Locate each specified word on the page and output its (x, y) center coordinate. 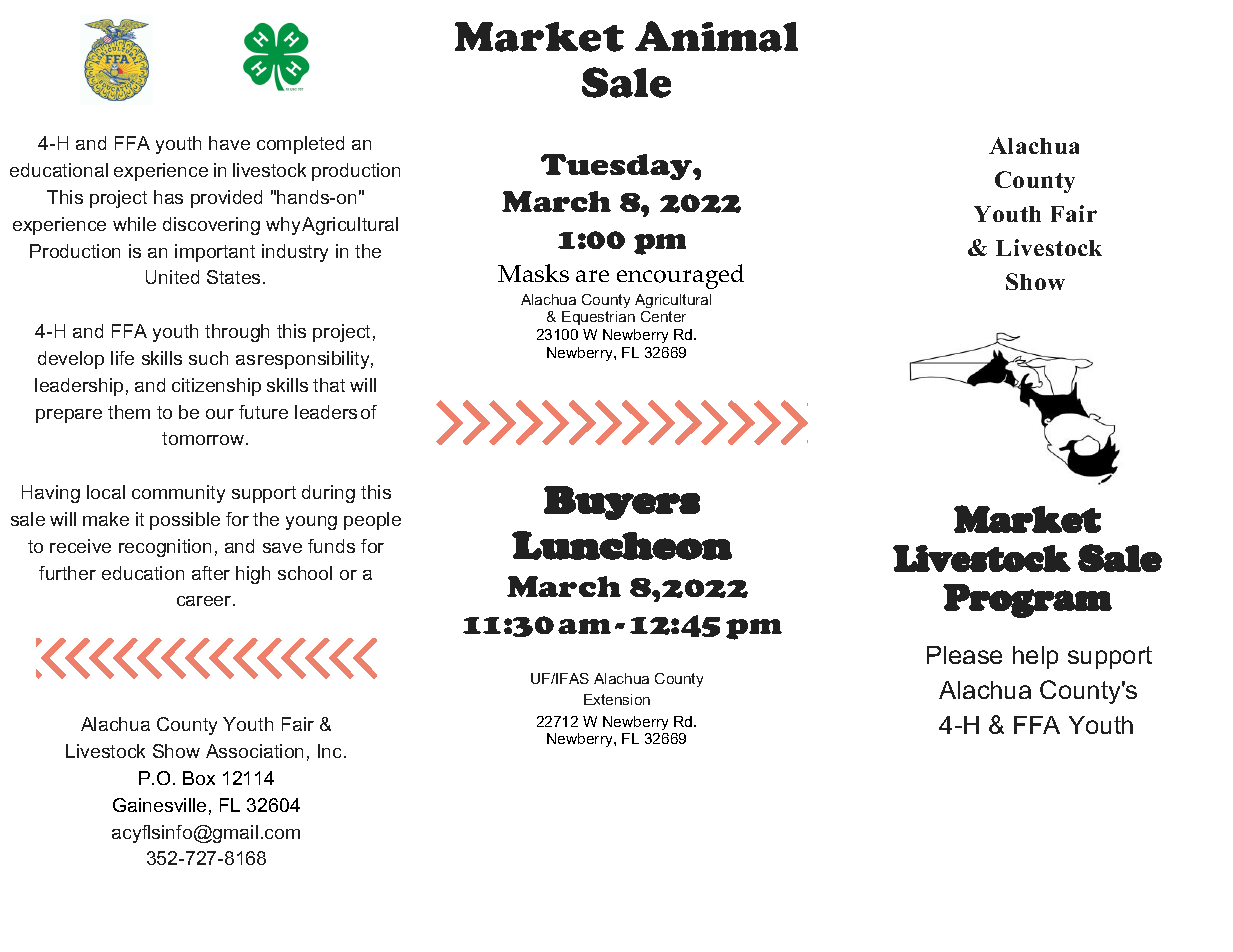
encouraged (680, 276)
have (229, 143)
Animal (716, 36)
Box (199, 778)
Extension (617, 699)
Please (964, 655)
